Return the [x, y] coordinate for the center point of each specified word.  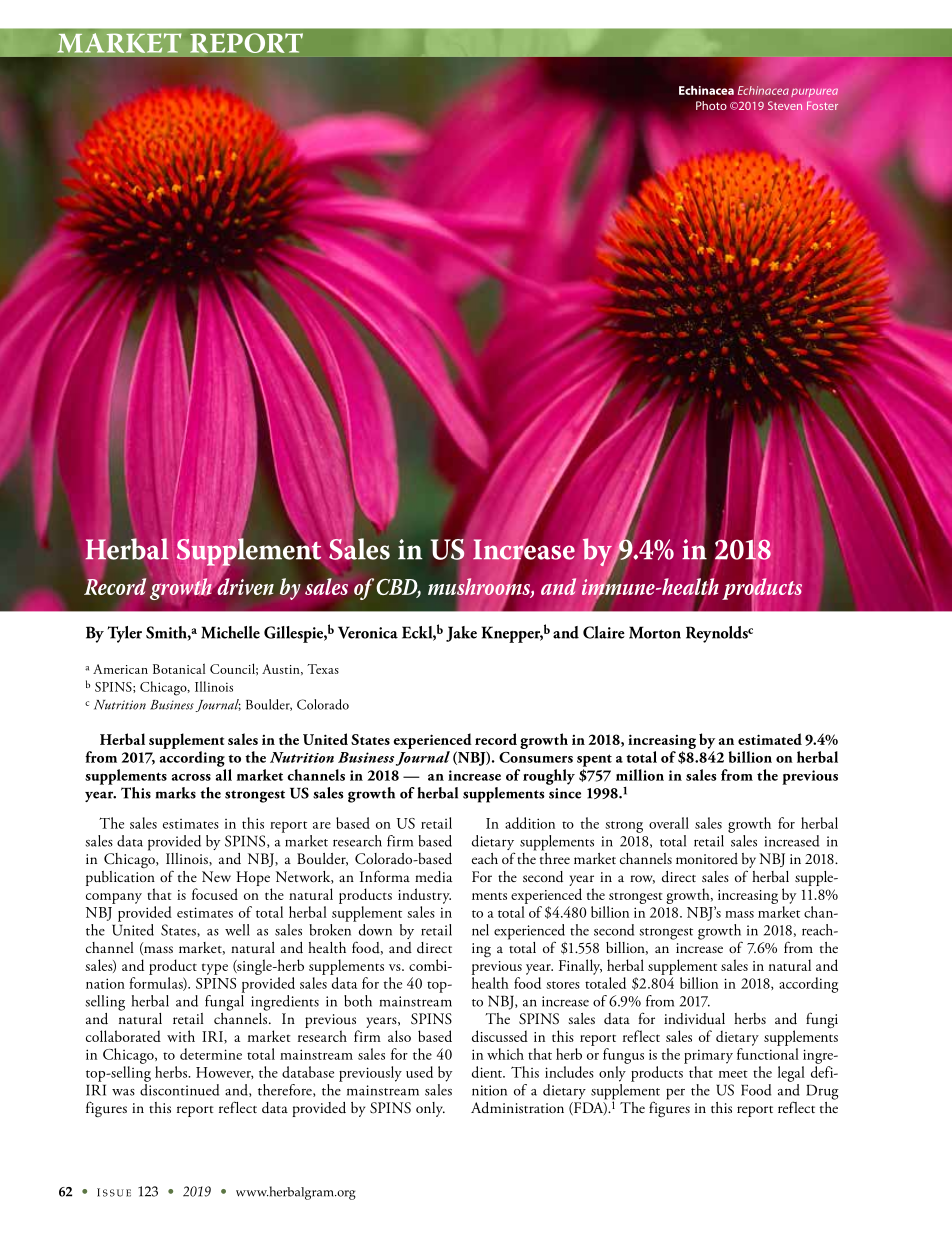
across [191, 777]
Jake [461, 634]
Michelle [230, 632]
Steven [785, 105]
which [505, 1054]
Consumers [536, 757]
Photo [711, 105]
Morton [655, 632]
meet [733, 1074]
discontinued [179, 1088]
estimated [770, 739]
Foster [822, 105]
